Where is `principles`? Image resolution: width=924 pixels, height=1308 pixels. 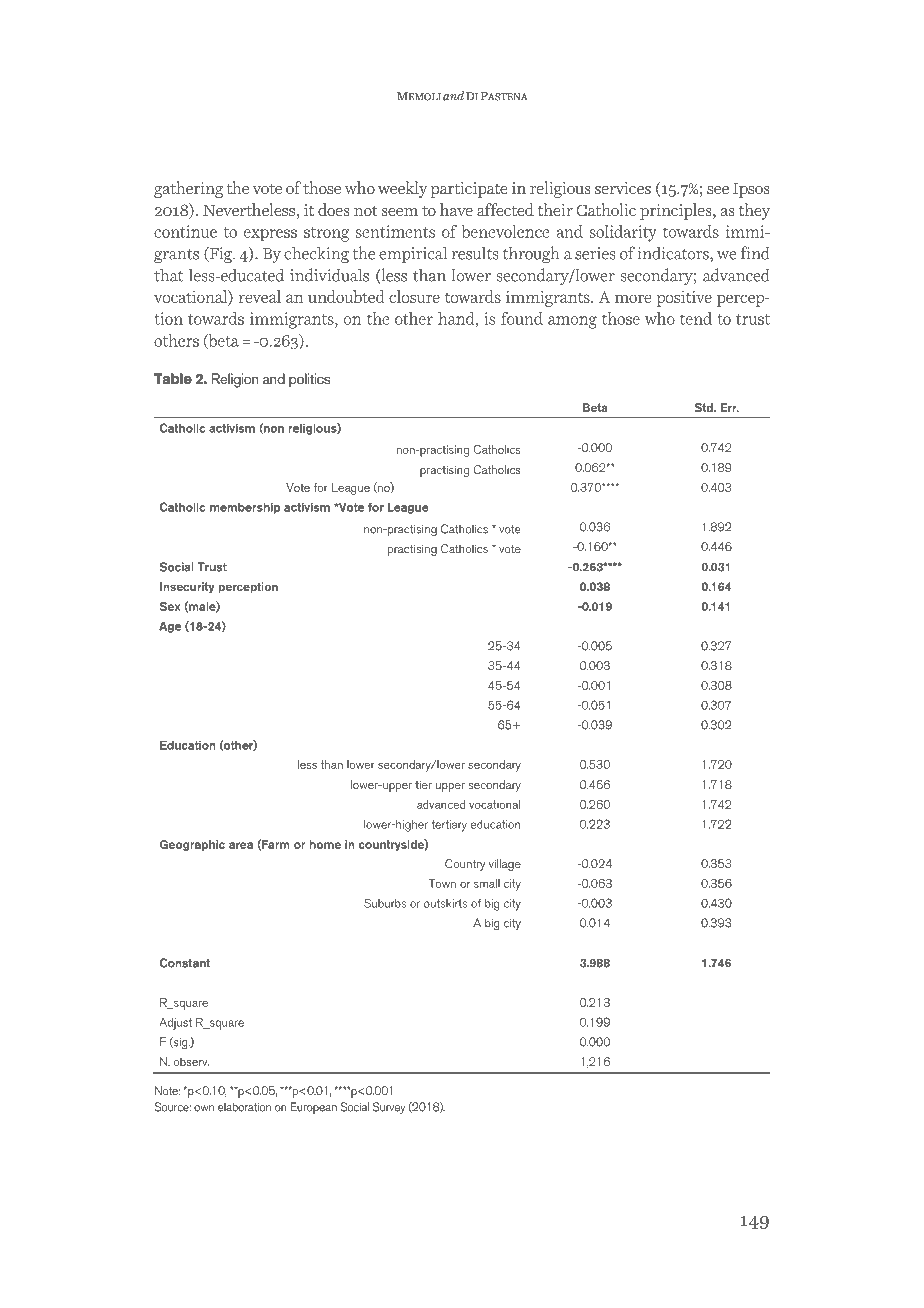 principles is located at coordinates (677, 211).
